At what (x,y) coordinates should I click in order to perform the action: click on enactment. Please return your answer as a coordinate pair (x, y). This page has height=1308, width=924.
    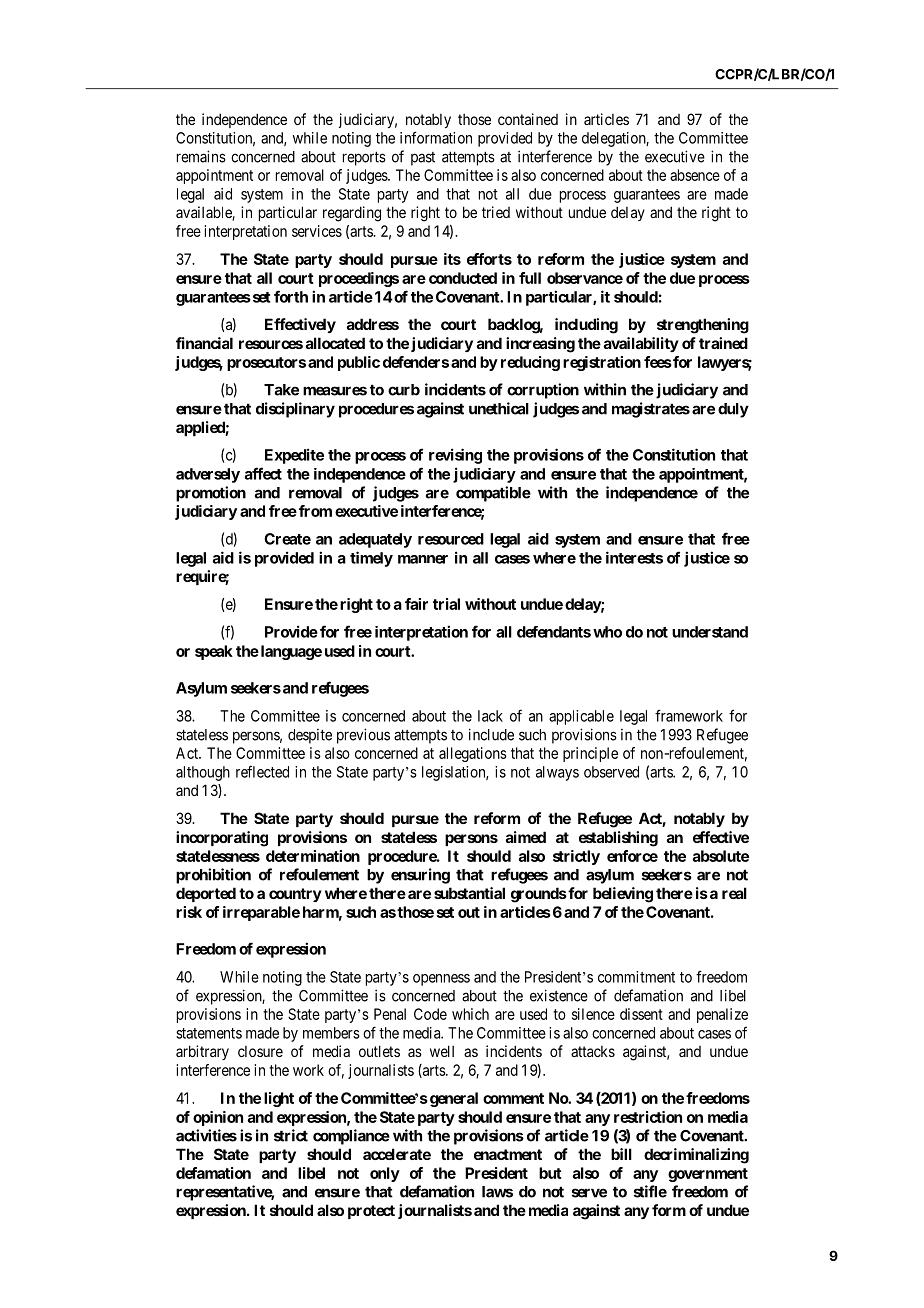
    Looking at the image, I should click on (508, 1154).
